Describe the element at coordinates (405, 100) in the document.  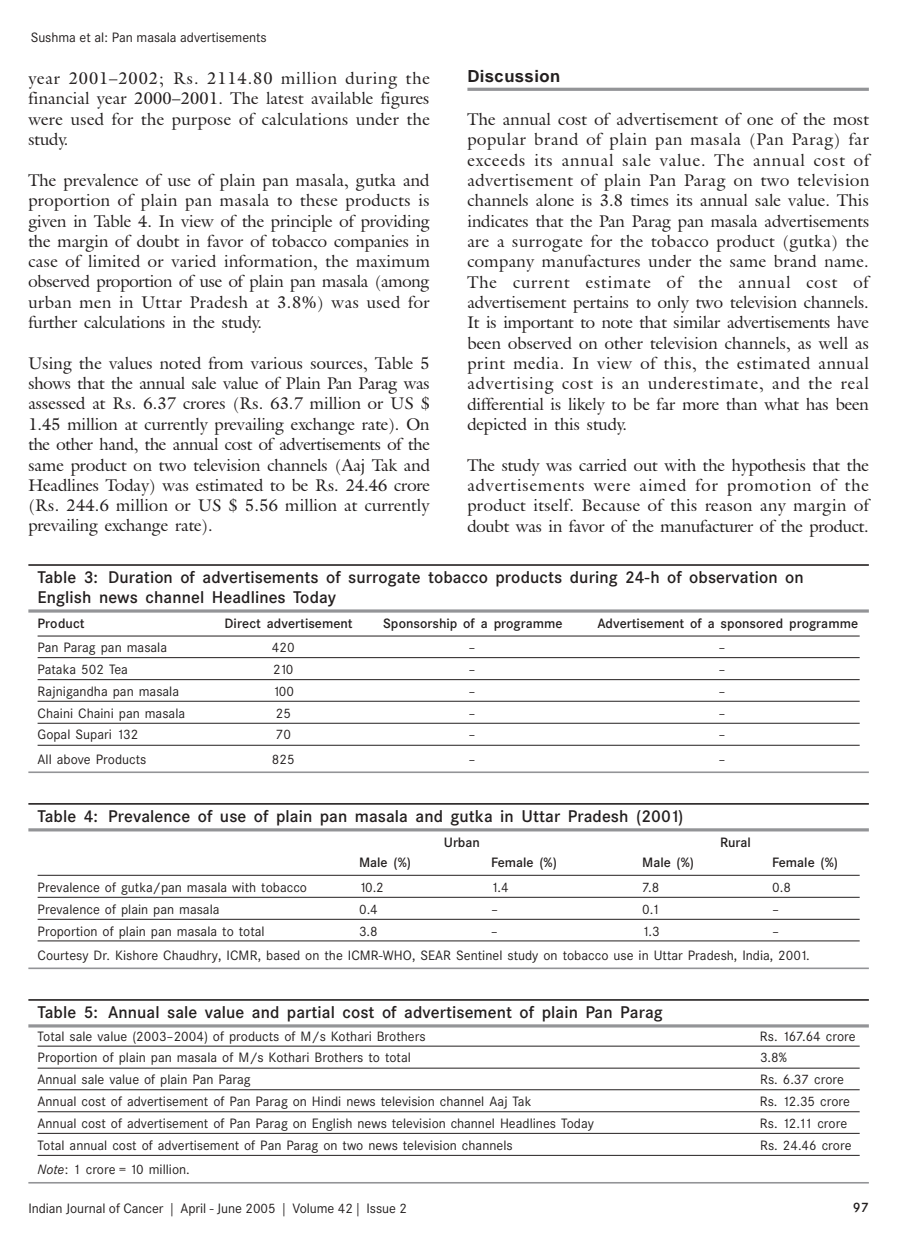
I see `figures` at that location.
